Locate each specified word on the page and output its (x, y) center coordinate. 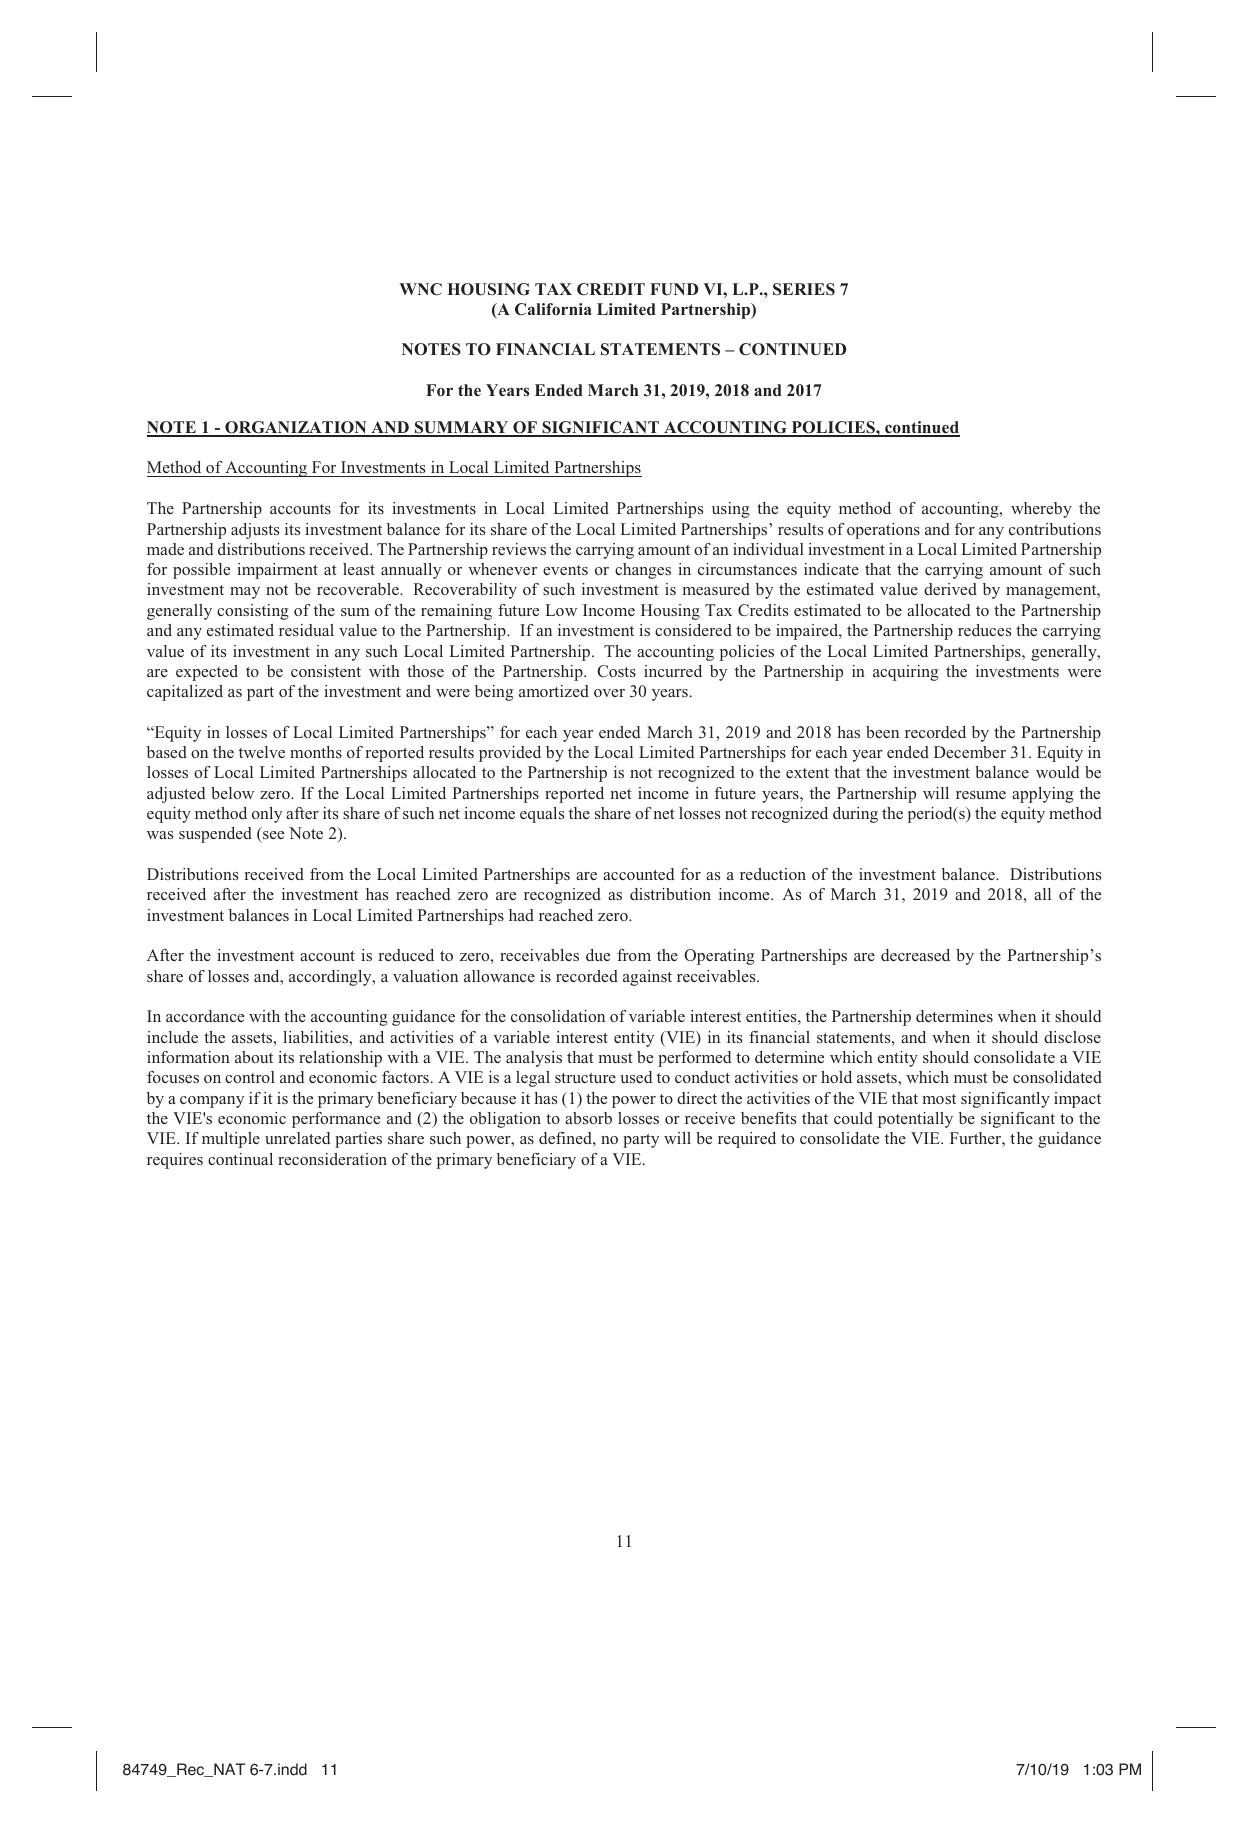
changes (643, 571)
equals (542, 815)
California (553, 309)
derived (950, 589)
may (245, 593)
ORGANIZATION (296, 428)
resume (981, 795)
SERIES (804, 289)
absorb (588, 1118)
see (272, 837)
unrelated (298, 1138)
